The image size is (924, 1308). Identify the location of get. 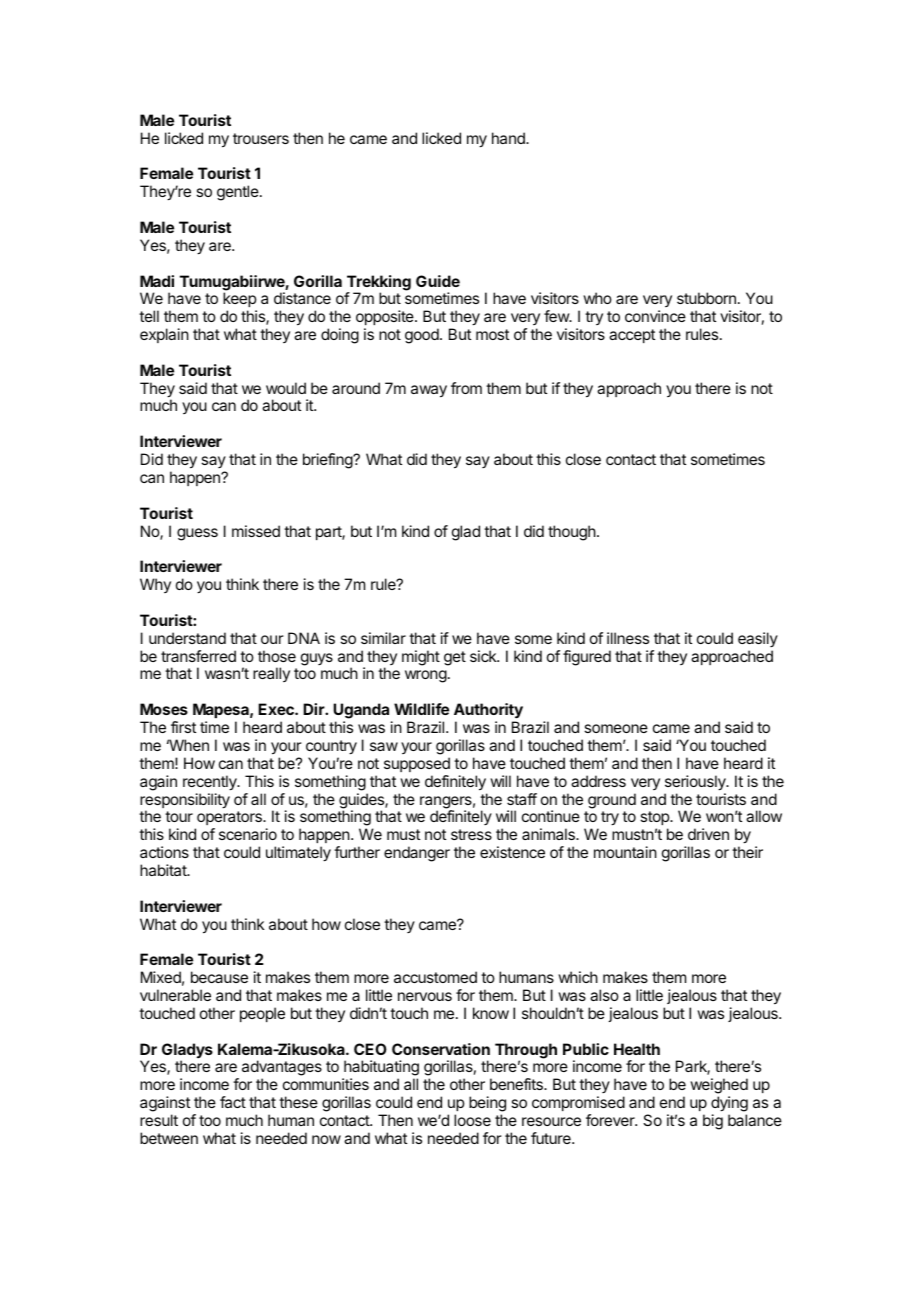
(455, 658).
